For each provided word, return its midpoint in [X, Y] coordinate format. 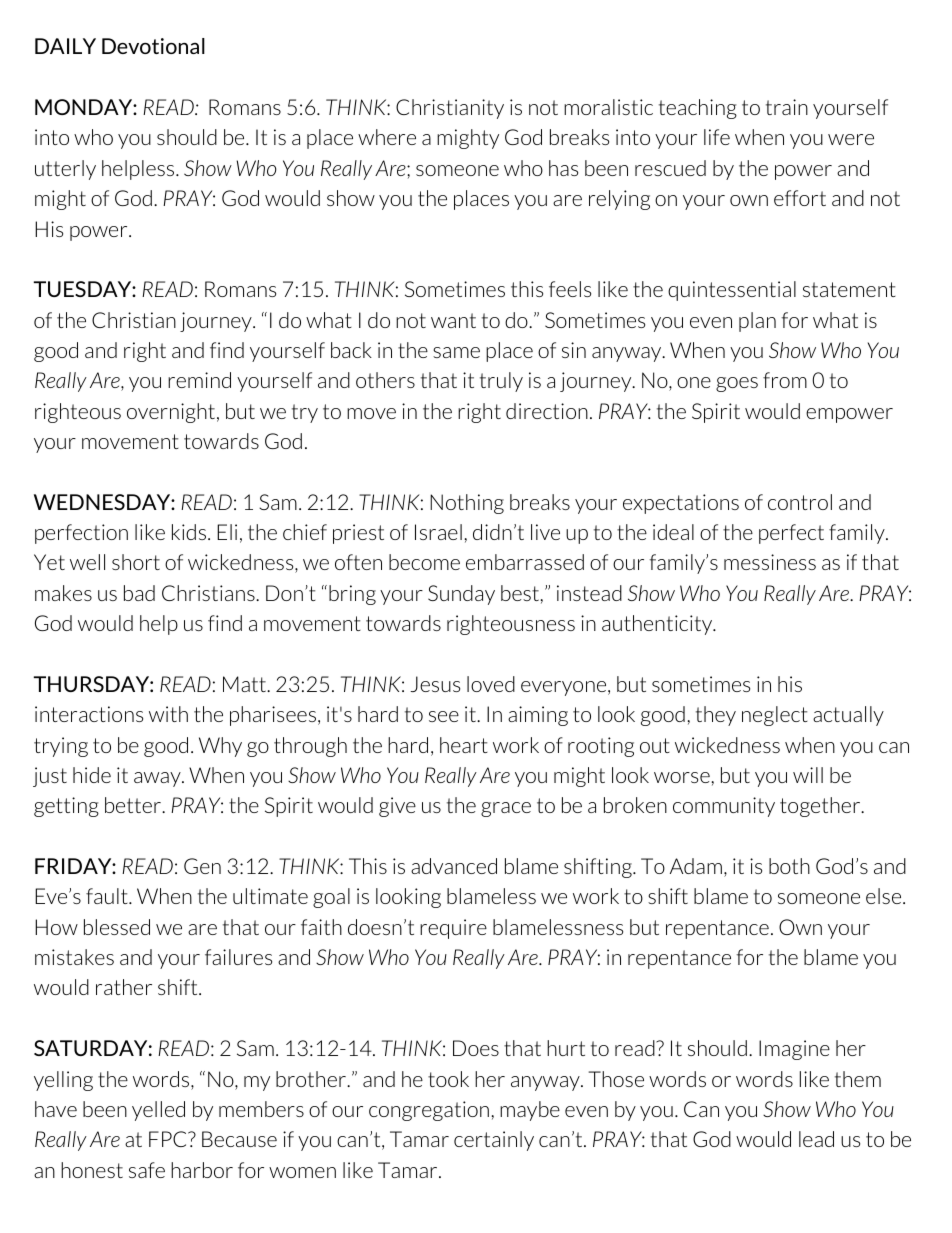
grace [506, 809]
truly [501, 382]
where [387, 137]
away [158, 779]
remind [199, 380]
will [808, 775]
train [787, 107]
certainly [494, 1141]
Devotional [153, 46]
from [785, 380]
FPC [169, 1139]
